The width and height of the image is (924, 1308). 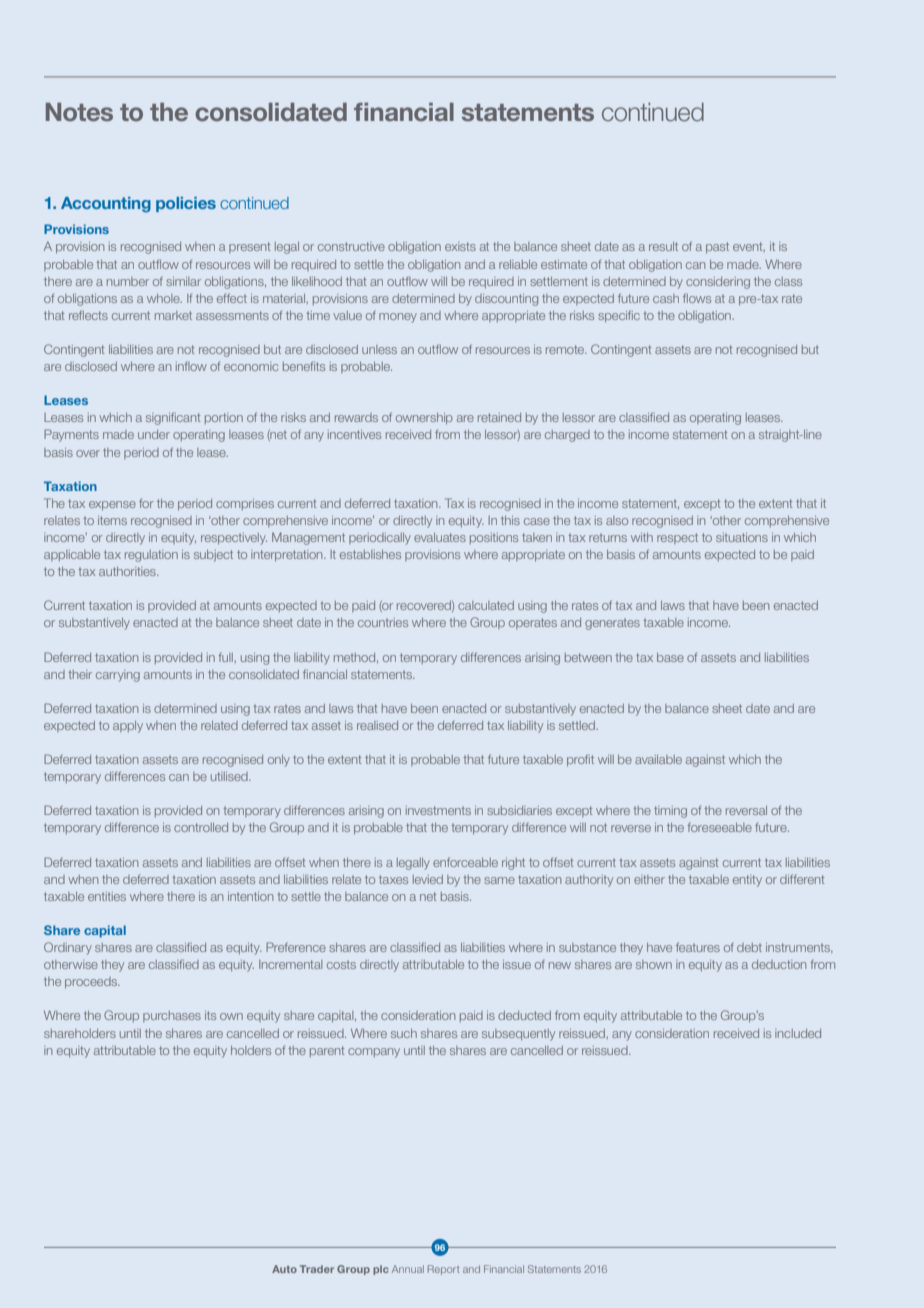 I want to click on past, so click(x=717, y=247).
